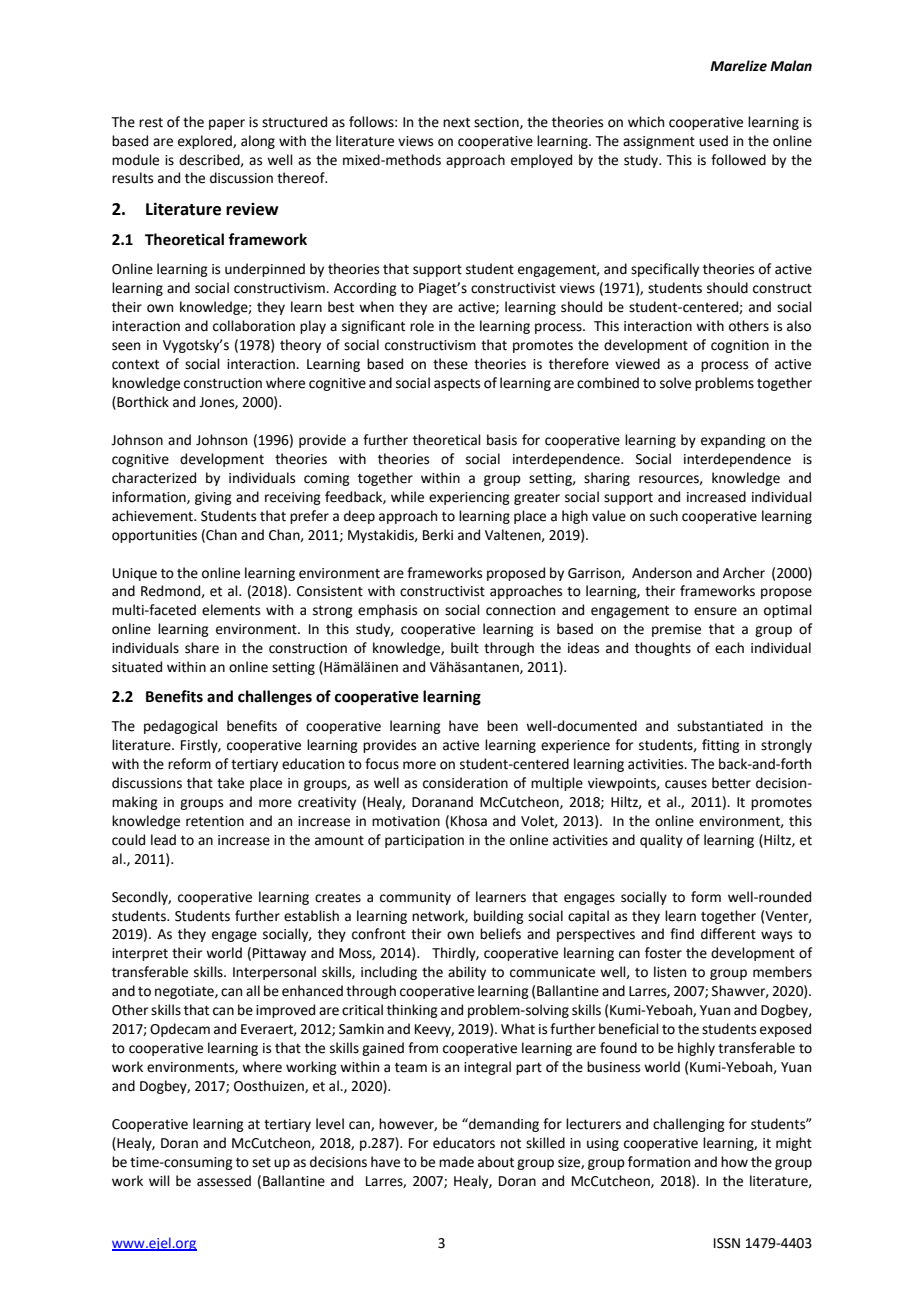 The height and width of the page is (1308, 924). I want to click on ISSN, so click(727, 1243).
